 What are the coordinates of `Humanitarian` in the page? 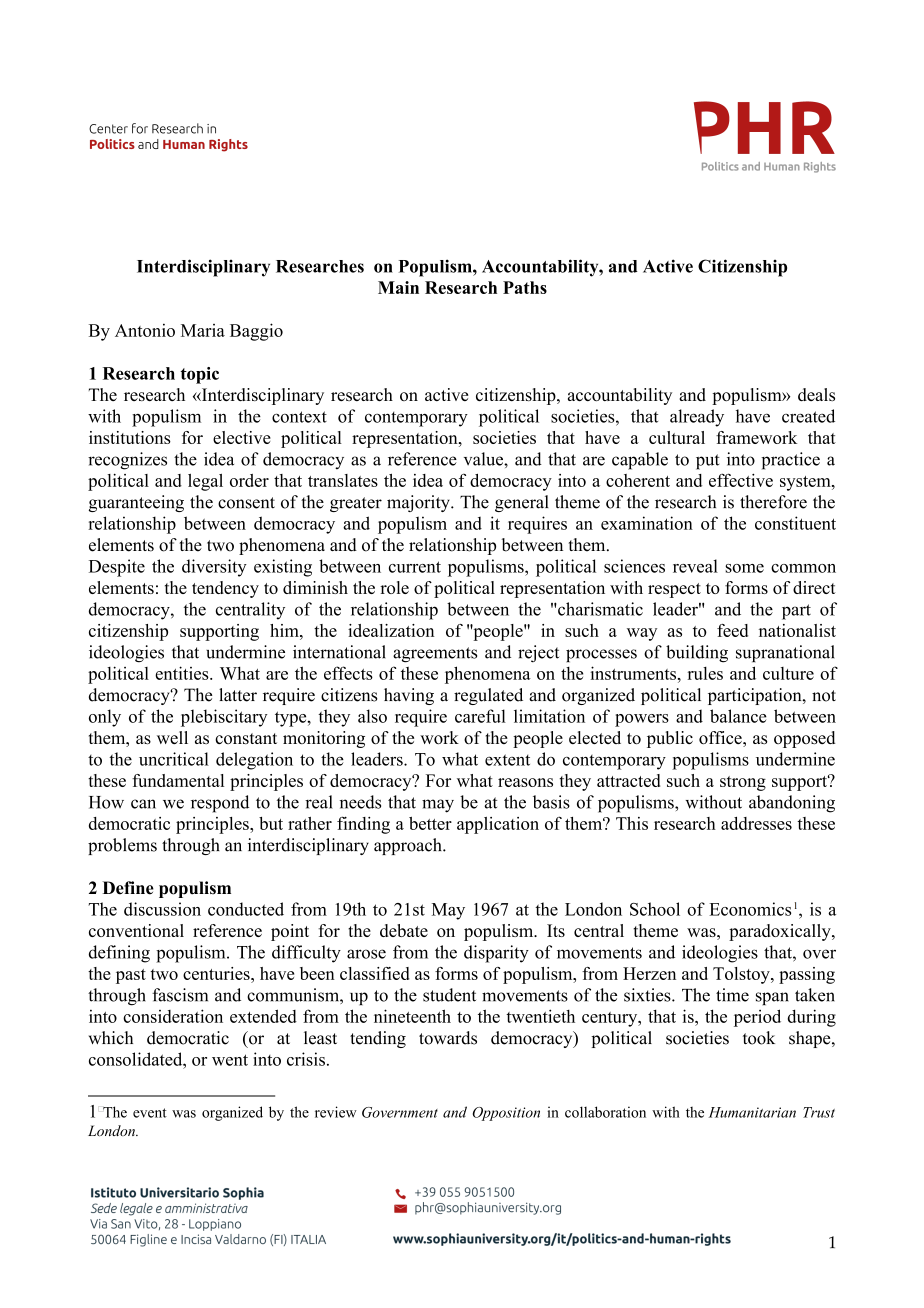 It's located at (752, 1112).
